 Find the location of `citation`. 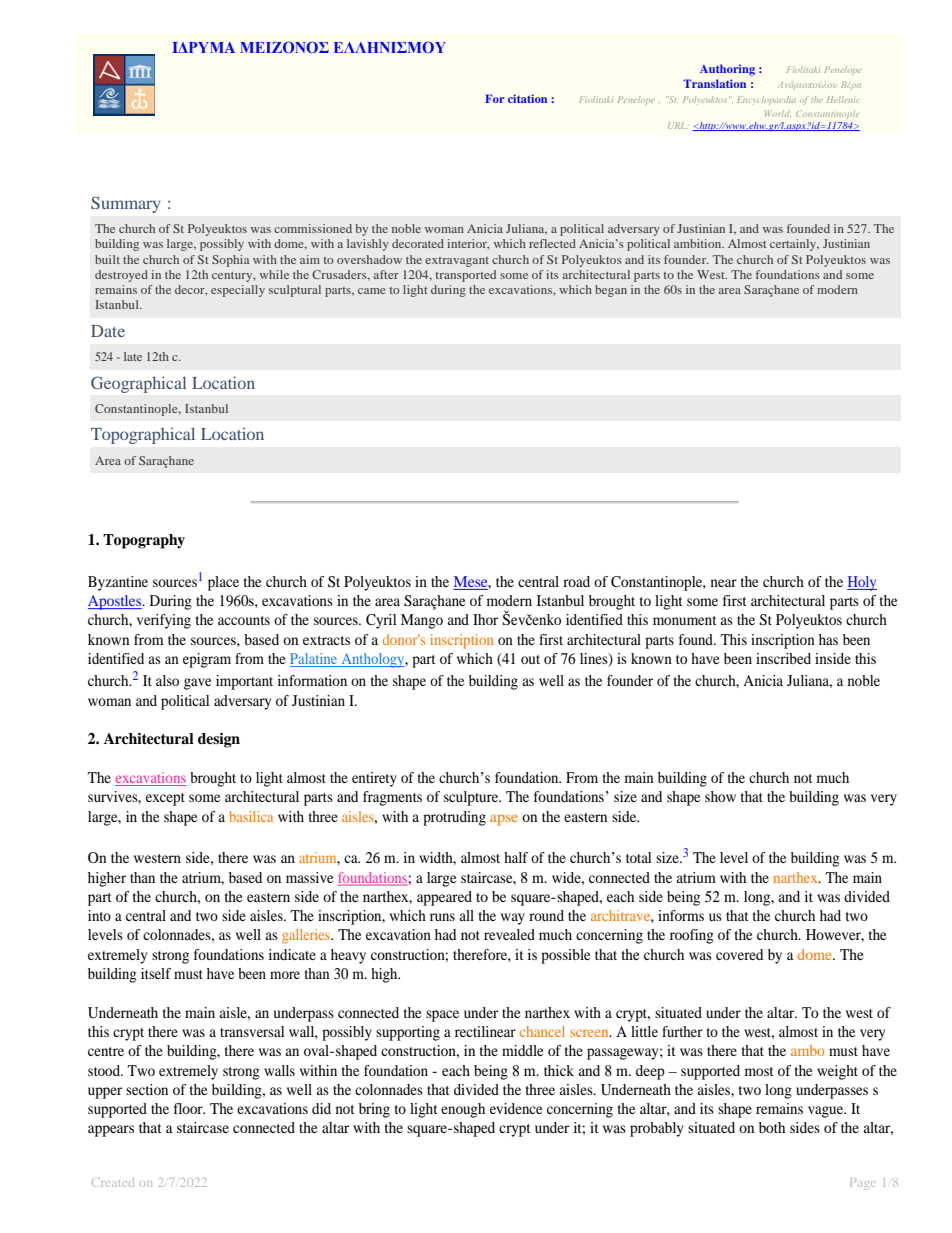

citation is located at coordinates (527, 98).
